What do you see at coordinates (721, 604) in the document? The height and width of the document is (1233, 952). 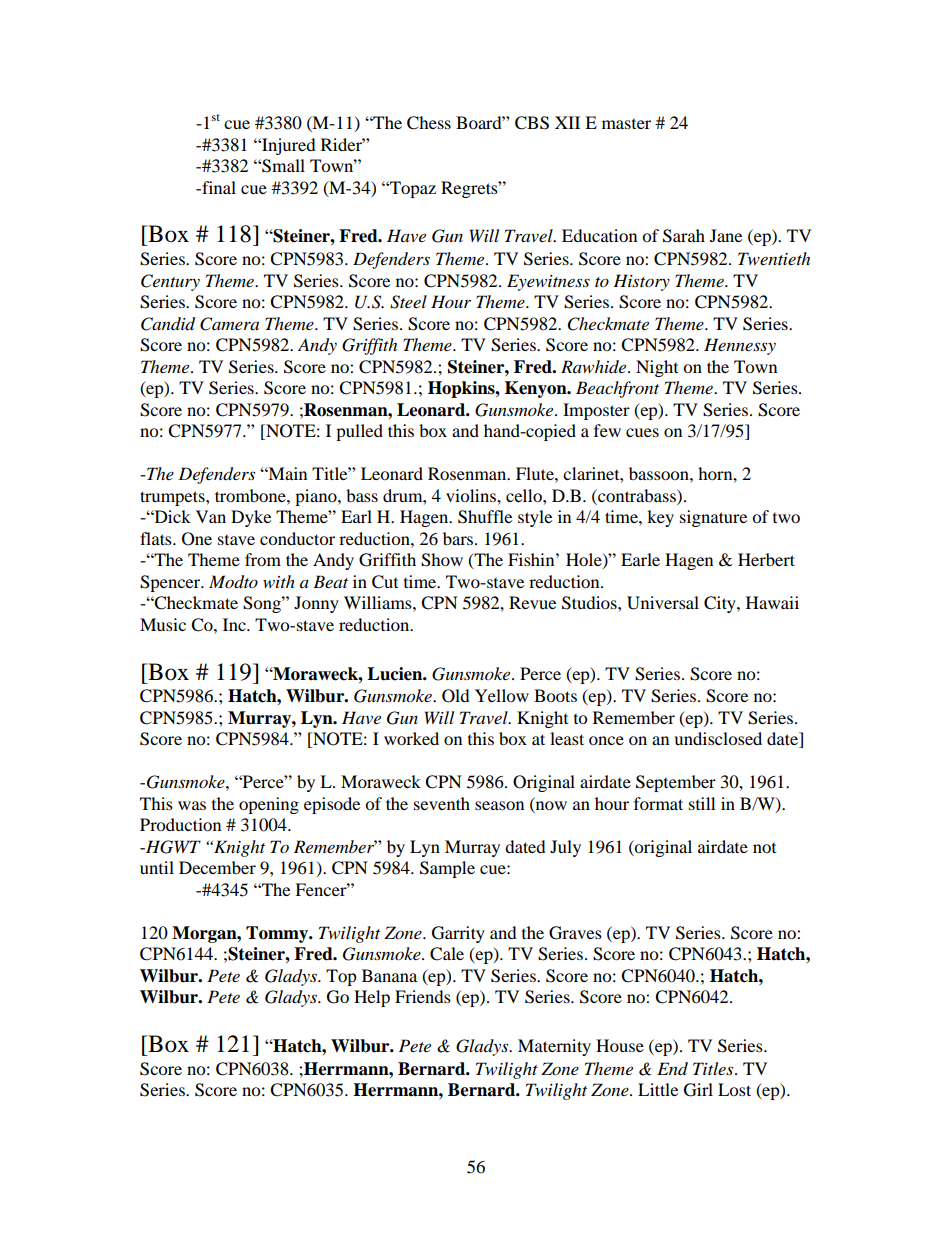 I see `City` at bounding box center [721, 604].
